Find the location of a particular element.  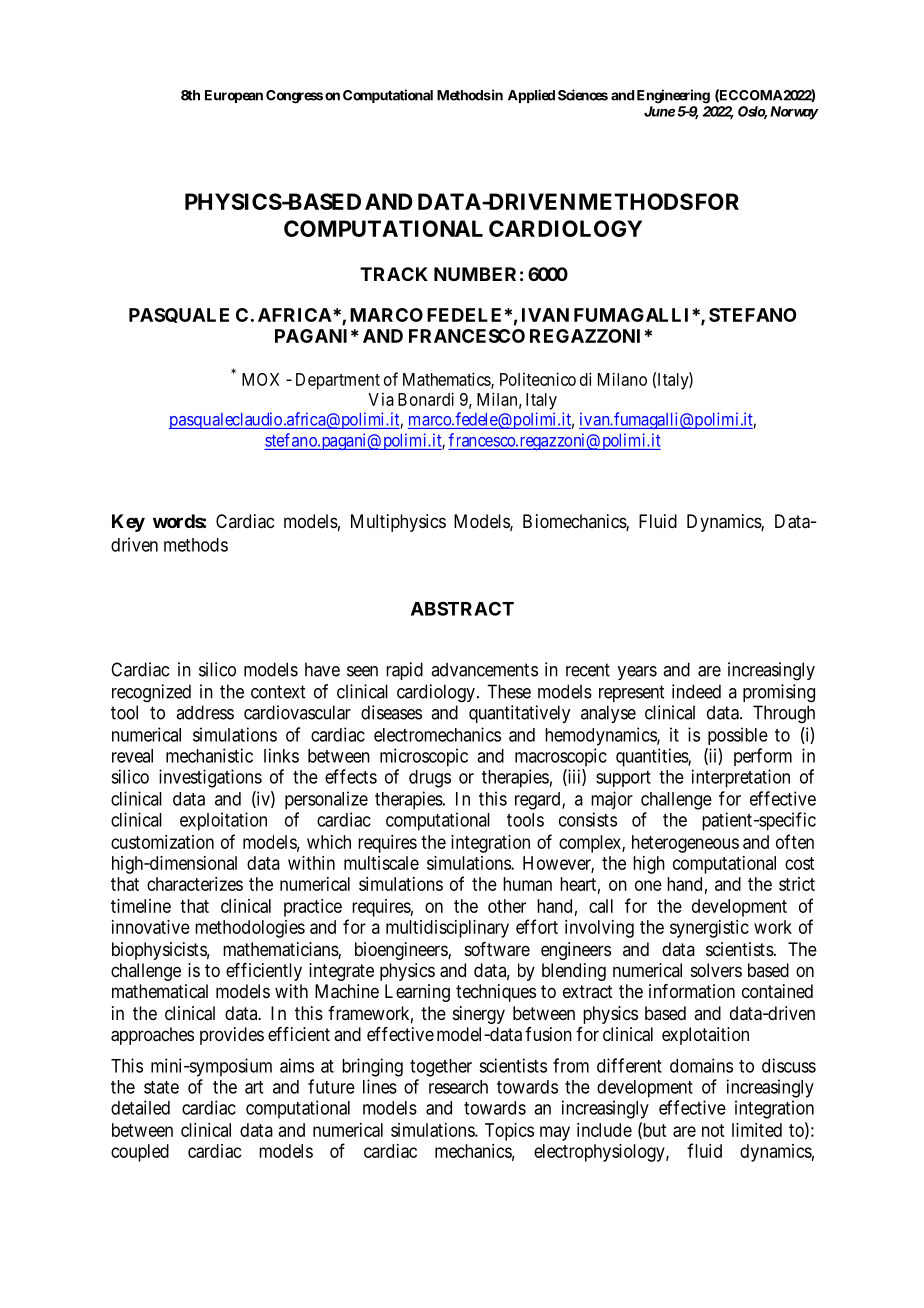

other is located at coordinates (507, 906).
